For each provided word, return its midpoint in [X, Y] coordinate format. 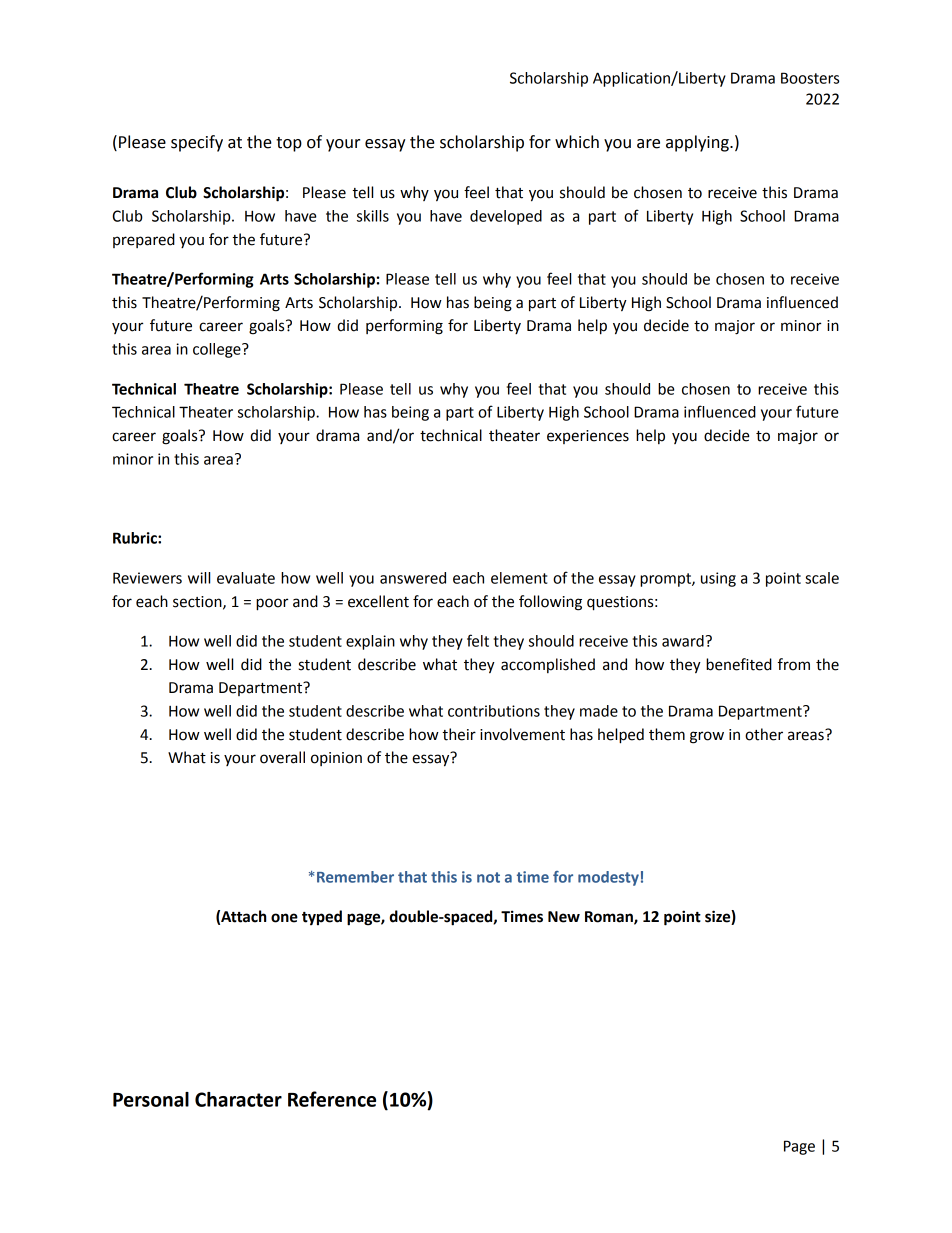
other [764, 734]
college [218, 350]
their [459, 734]
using [718, 579]
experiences [588, 437]
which [577, 142]
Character [238, 1099]
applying [698, 143]
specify [197, 143]
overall [282, 757]
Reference [332, 1099]
